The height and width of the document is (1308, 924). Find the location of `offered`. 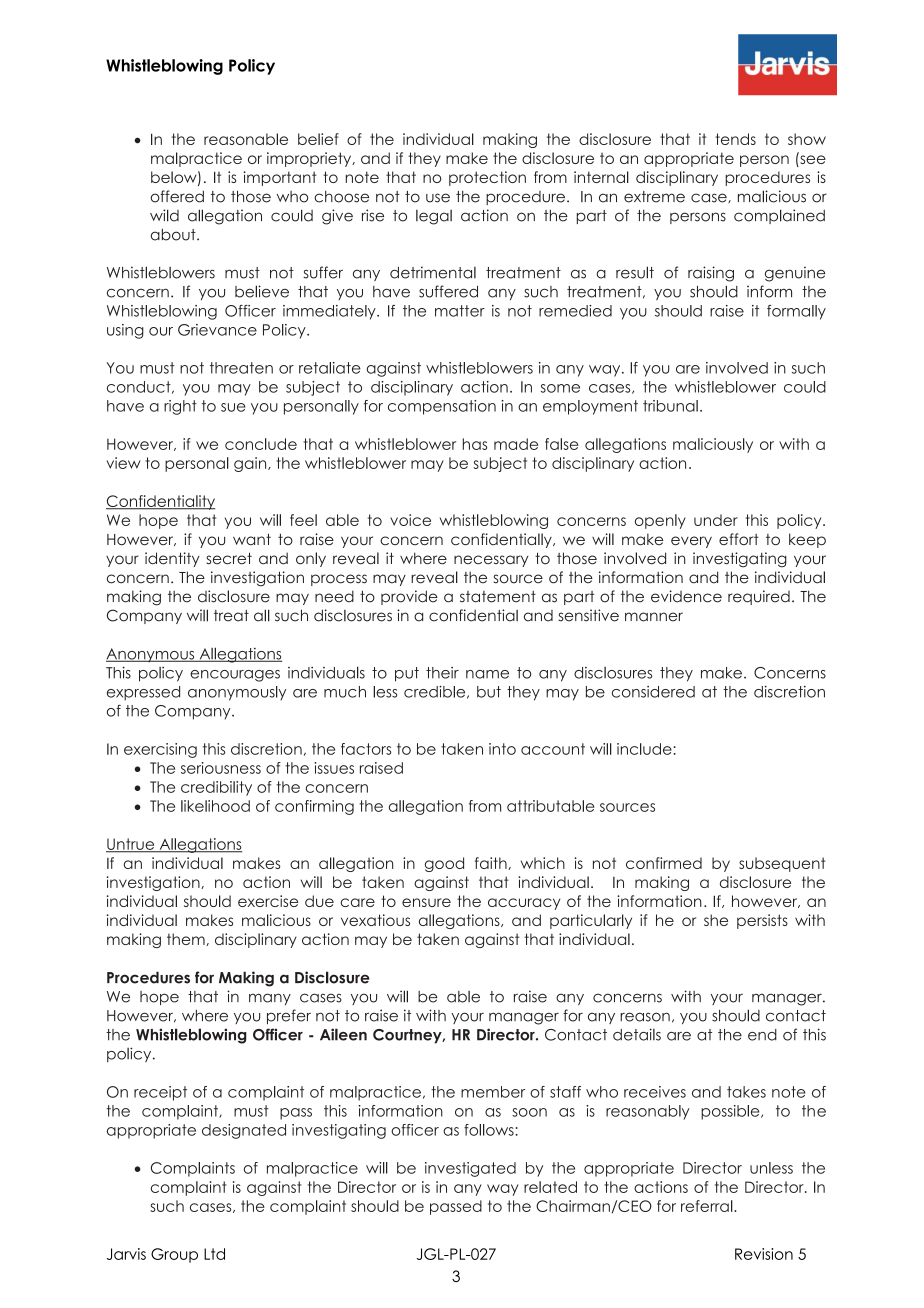

offered is located at coordinates (177, 196).
